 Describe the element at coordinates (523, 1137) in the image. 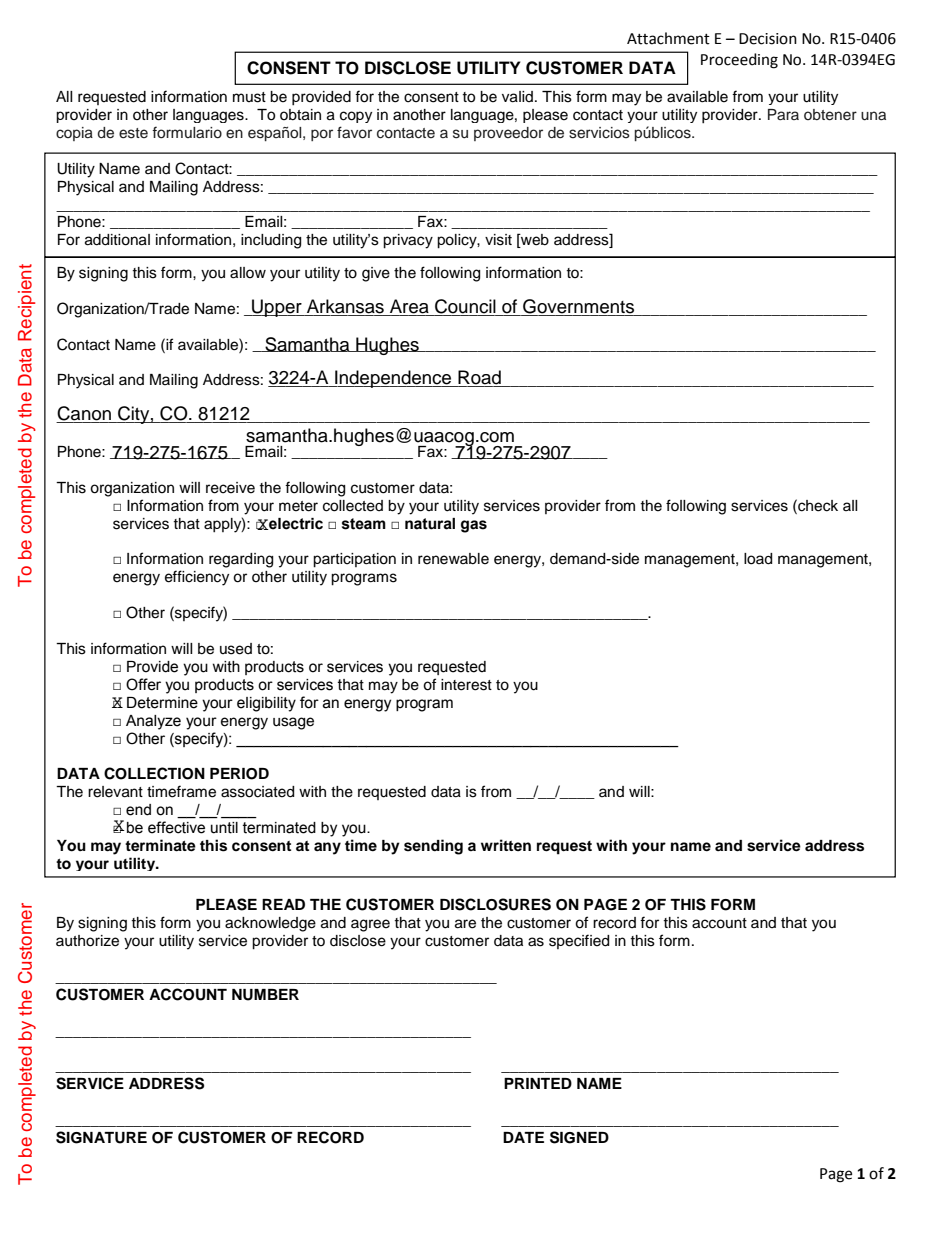

I see `DATE` at that location.
